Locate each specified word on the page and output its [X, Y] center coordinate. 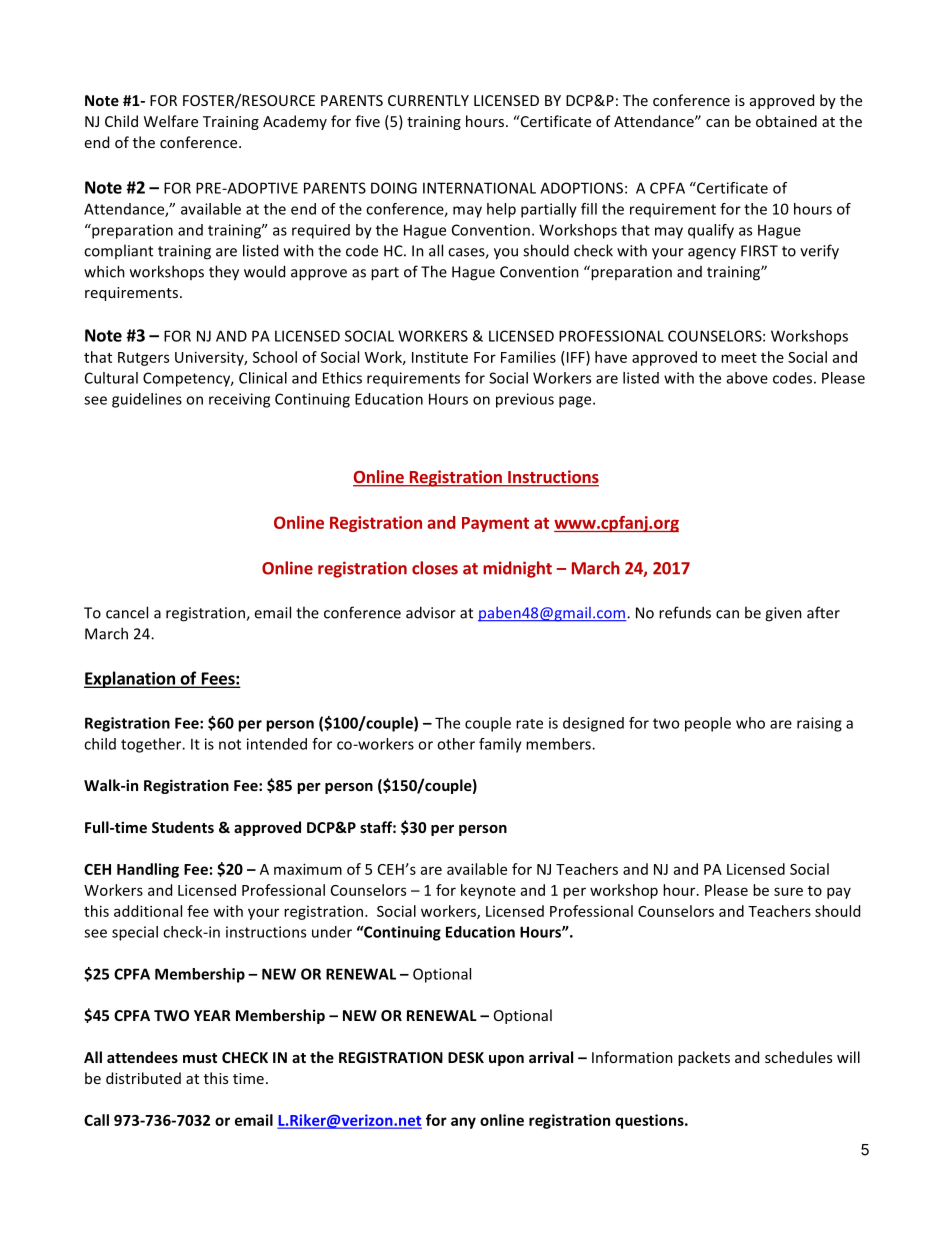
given [783, 614]
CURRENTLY [428, 100]
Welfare [171, 121]
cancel [127, 612]
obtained [786, 121]
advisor [431, 612]
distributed [143, 1078]
